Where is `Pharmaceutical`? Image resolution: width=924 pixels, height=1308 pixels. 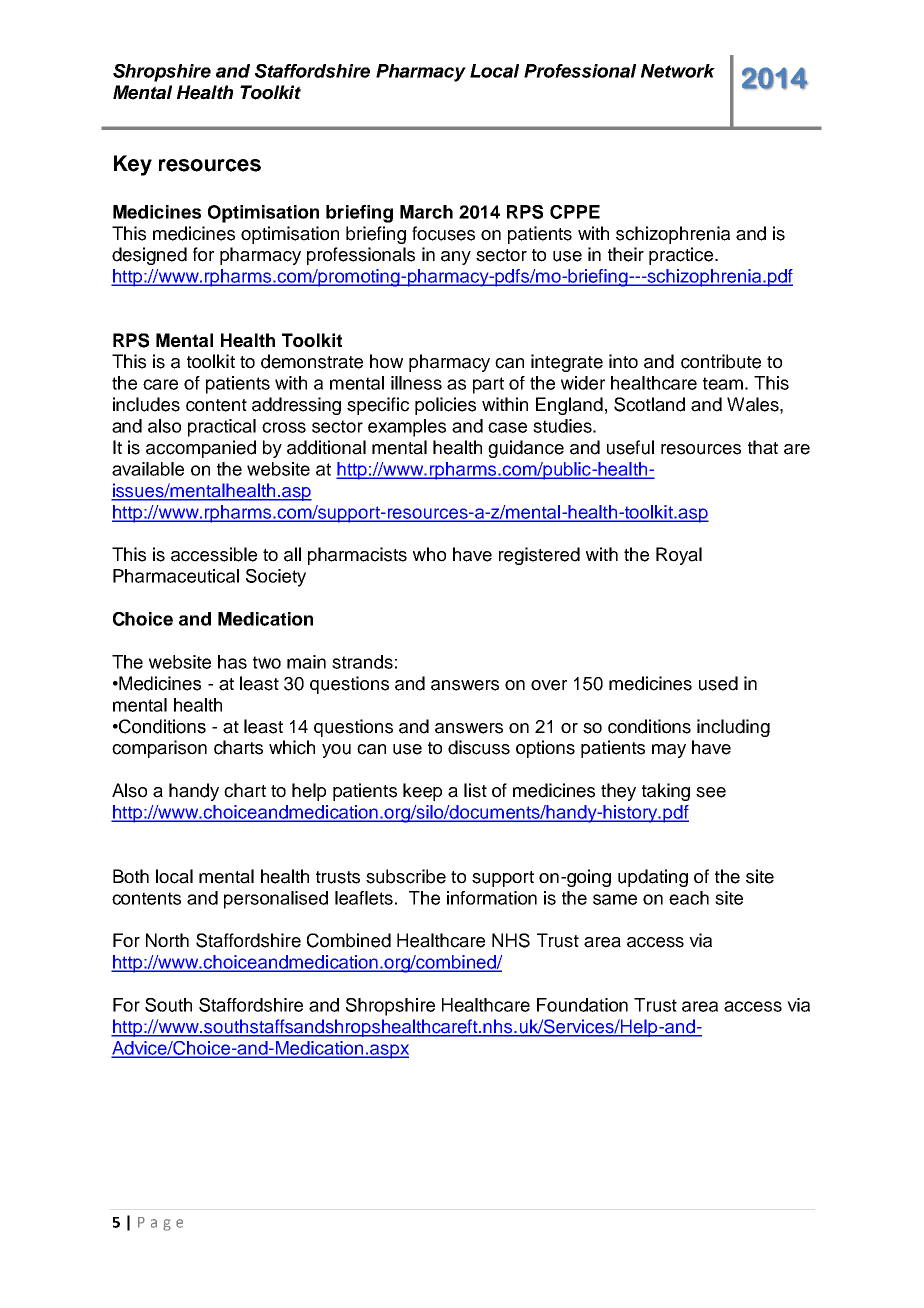 Pharmaceutical is located at coordinates (176, 576).
